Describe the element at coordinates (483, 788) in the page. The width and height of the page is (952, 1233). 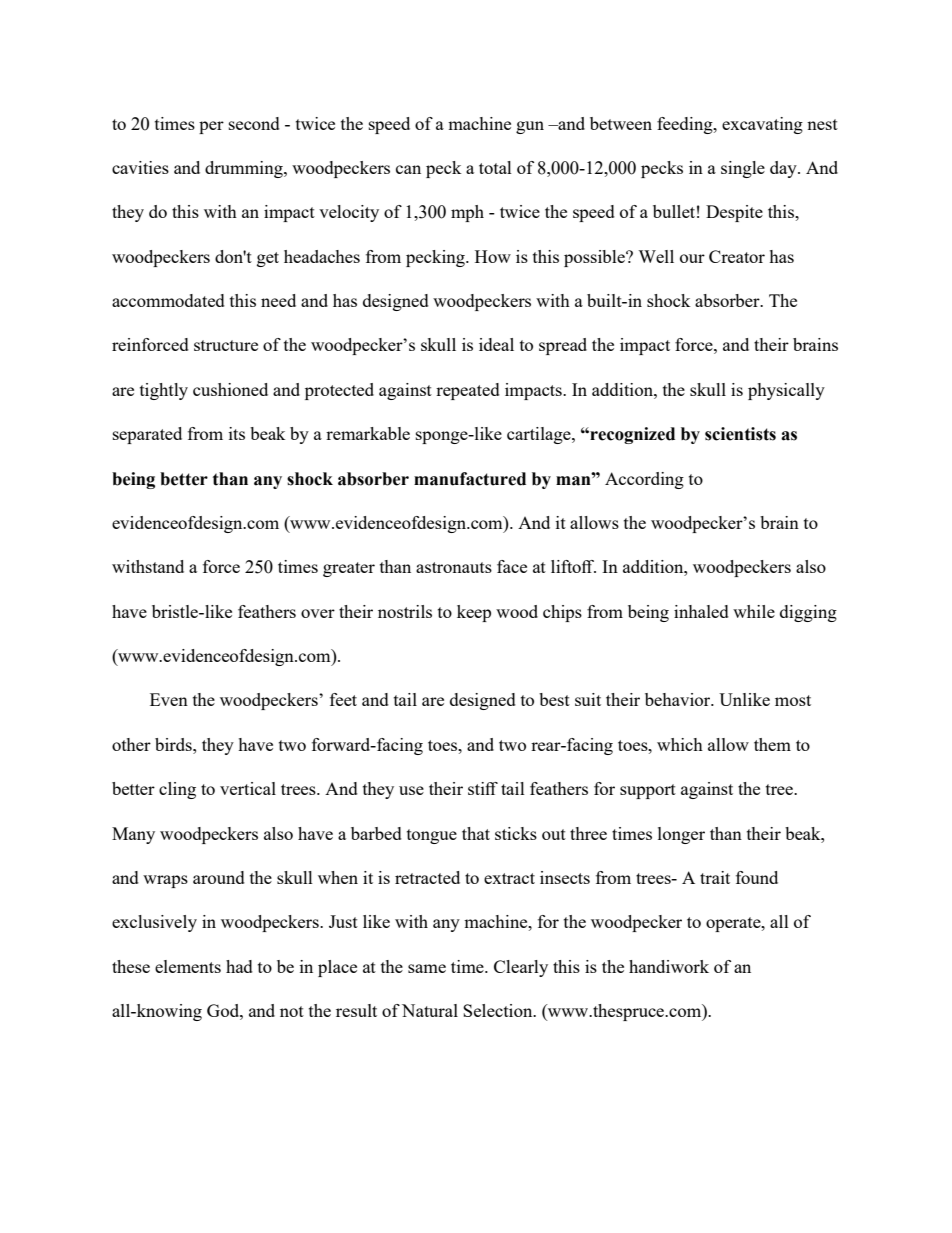
I see `stiff` at that location.
